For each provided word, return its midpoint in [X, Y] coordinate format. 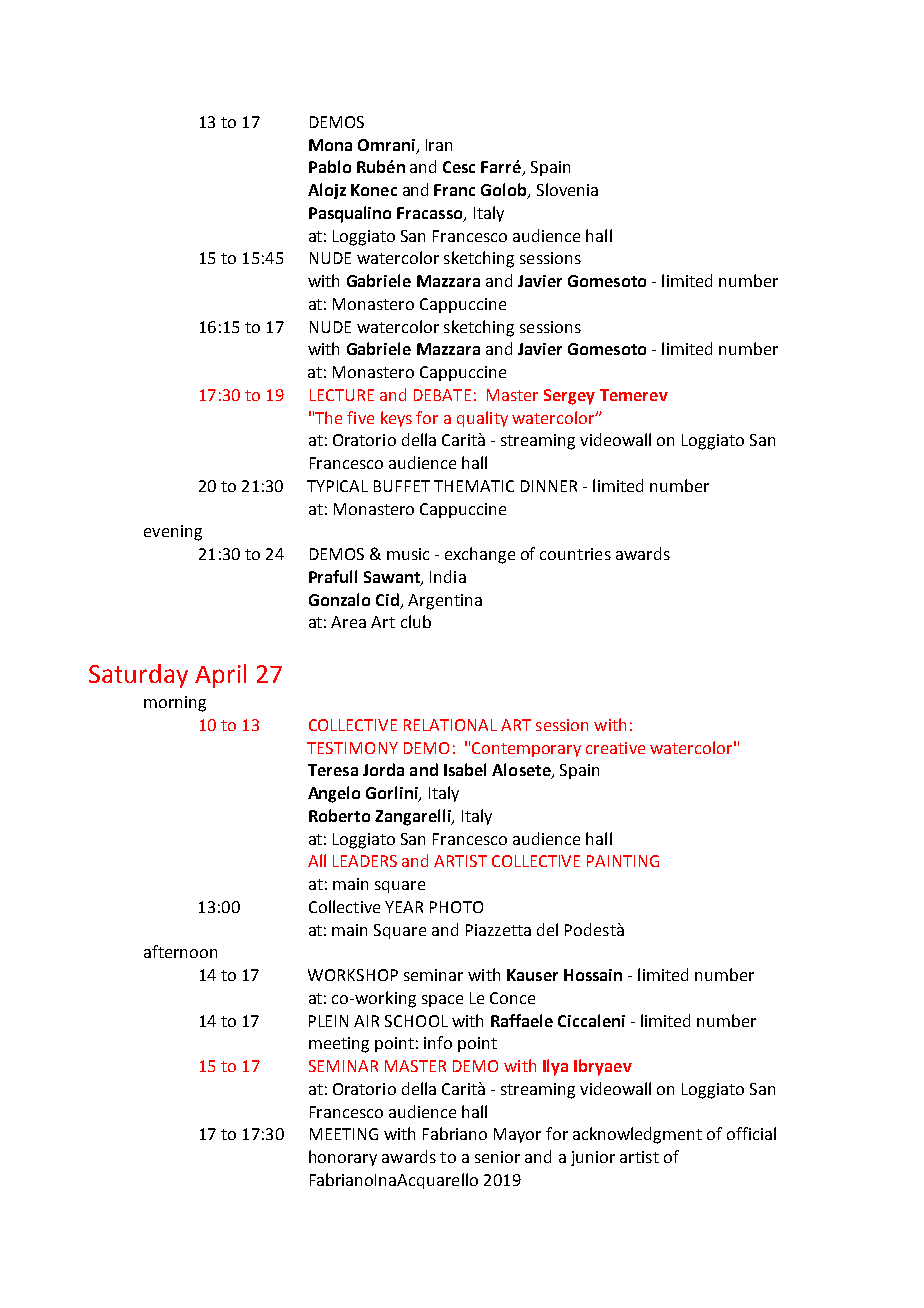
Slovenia [567, 189]
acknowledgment [637, 1135]
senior [497, 1157]
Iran [439, 145]
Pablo [330, 166]
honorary [343, 1158]
